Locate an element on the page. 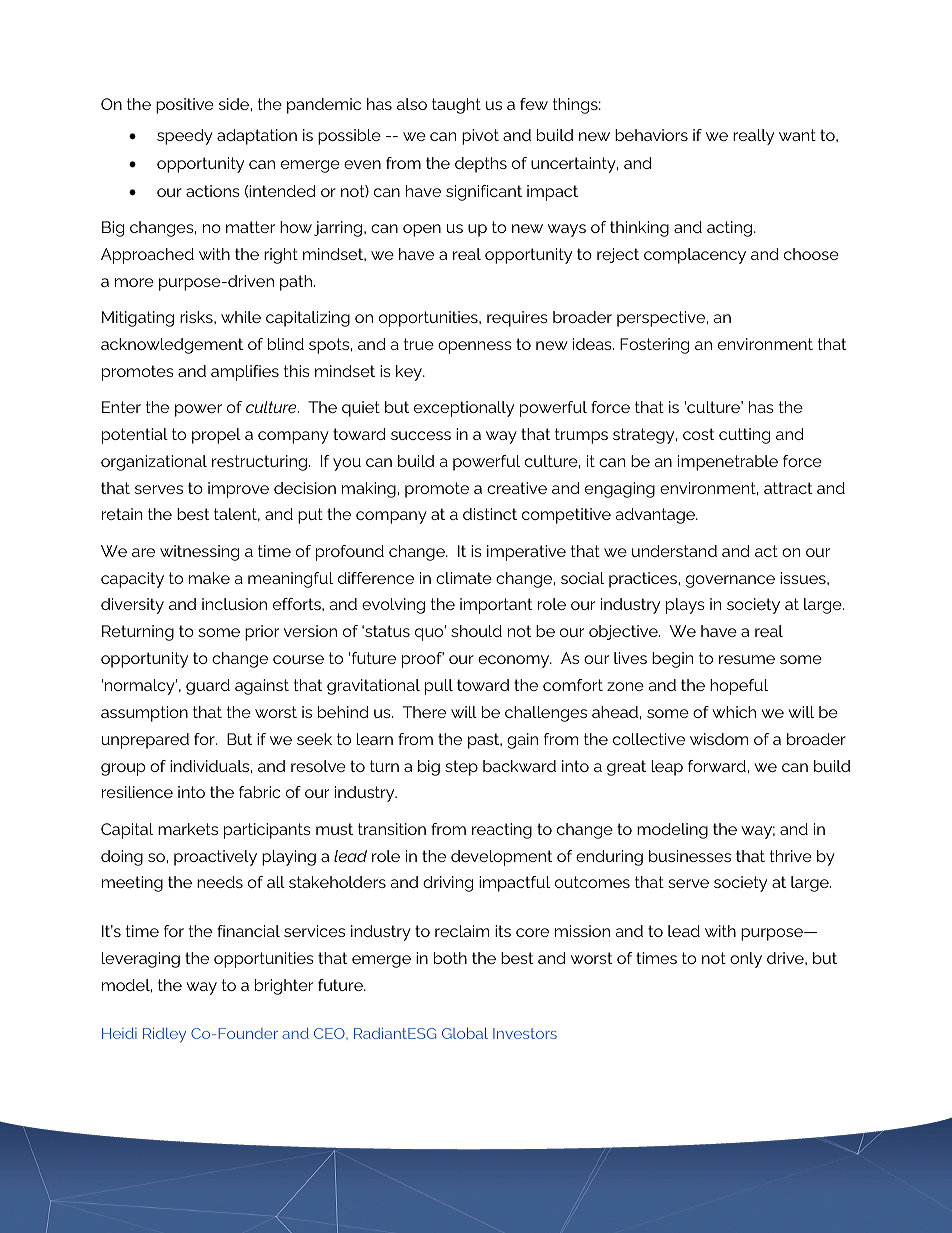 Image resolution: width=952 pixels, height=1233 pixels. markets is located at coordinates (188, 829).
